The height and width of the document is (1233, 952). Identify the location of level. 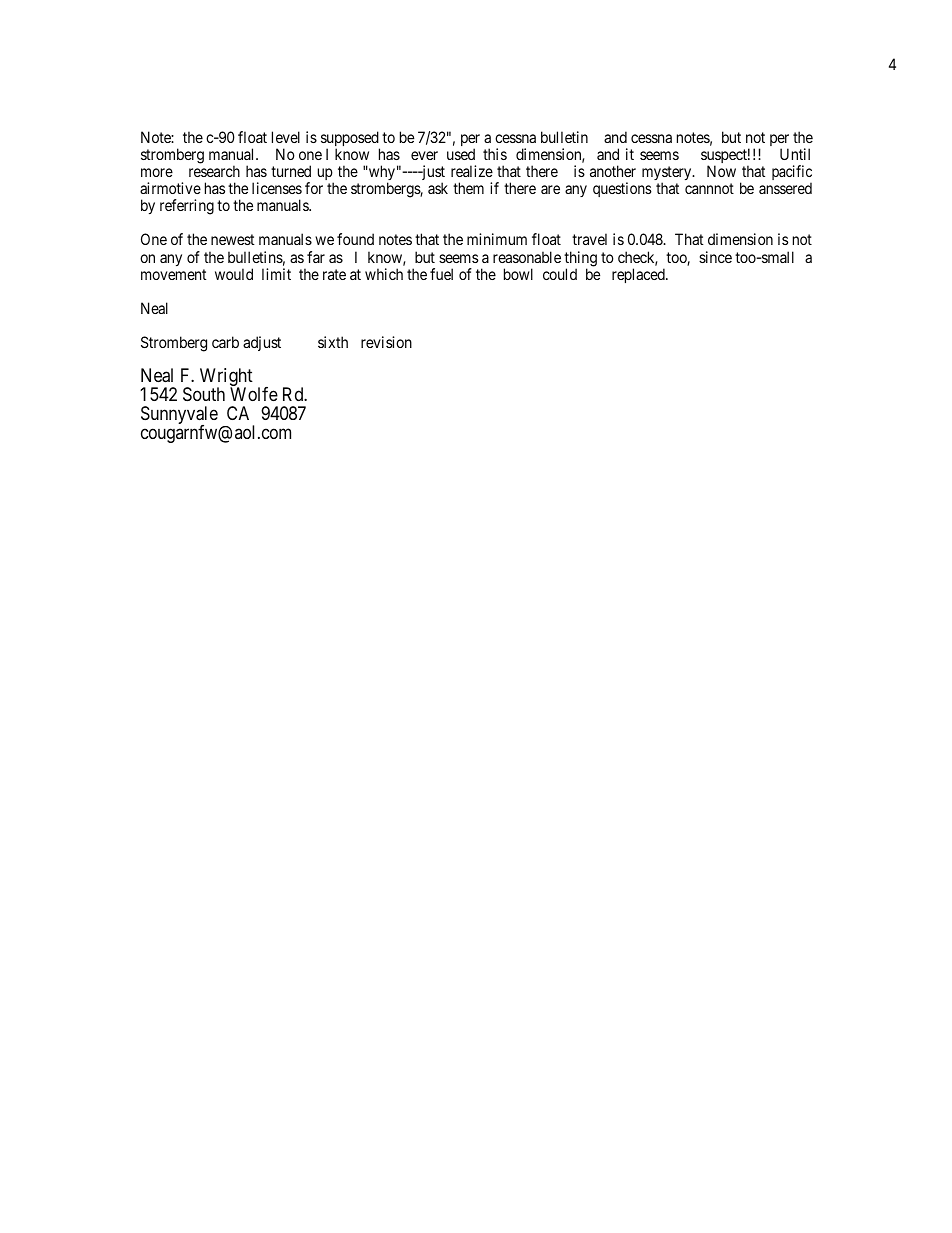
(286, 137).
